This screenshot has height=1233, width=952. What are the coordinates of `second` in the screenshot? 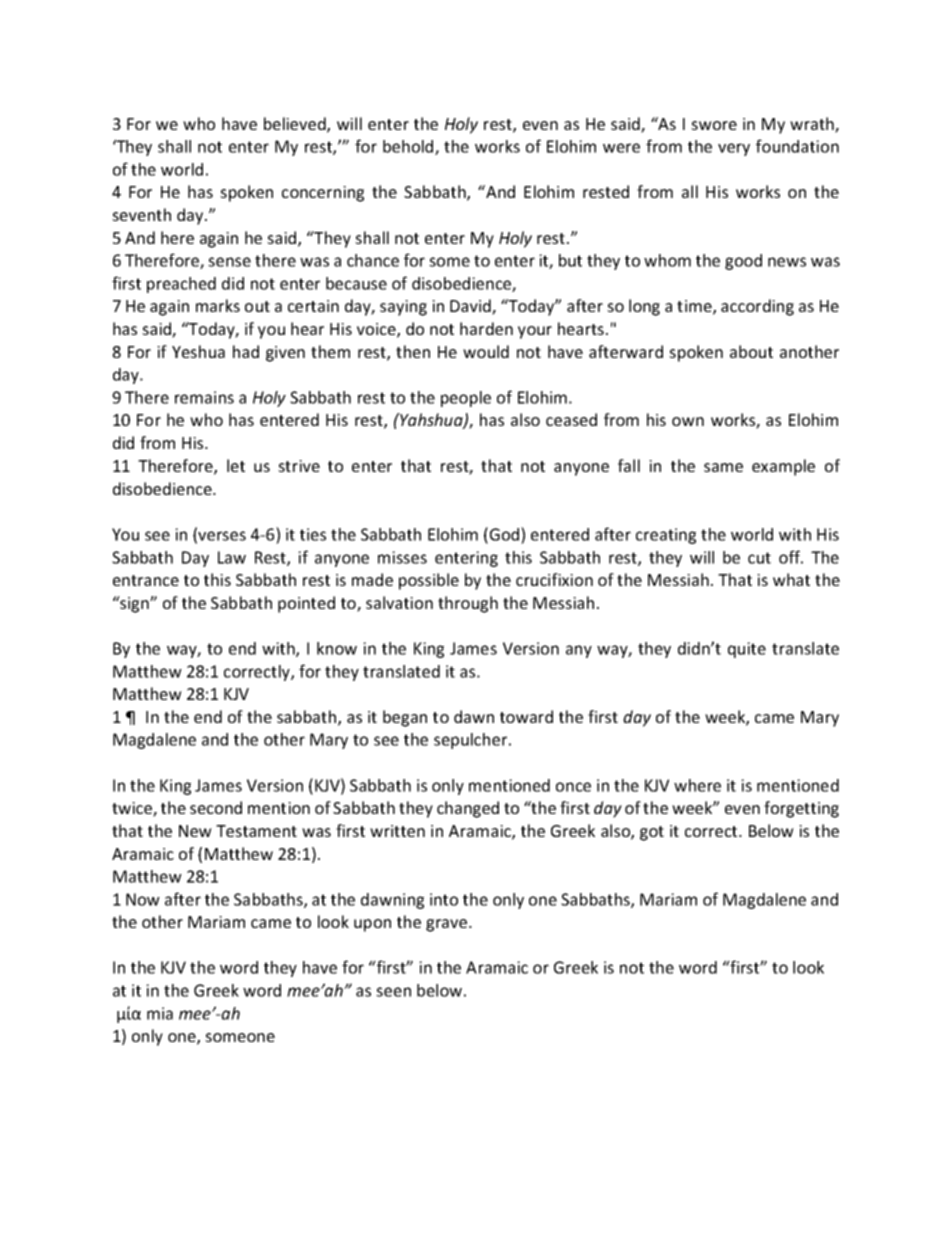 It's located at (216, 807).
